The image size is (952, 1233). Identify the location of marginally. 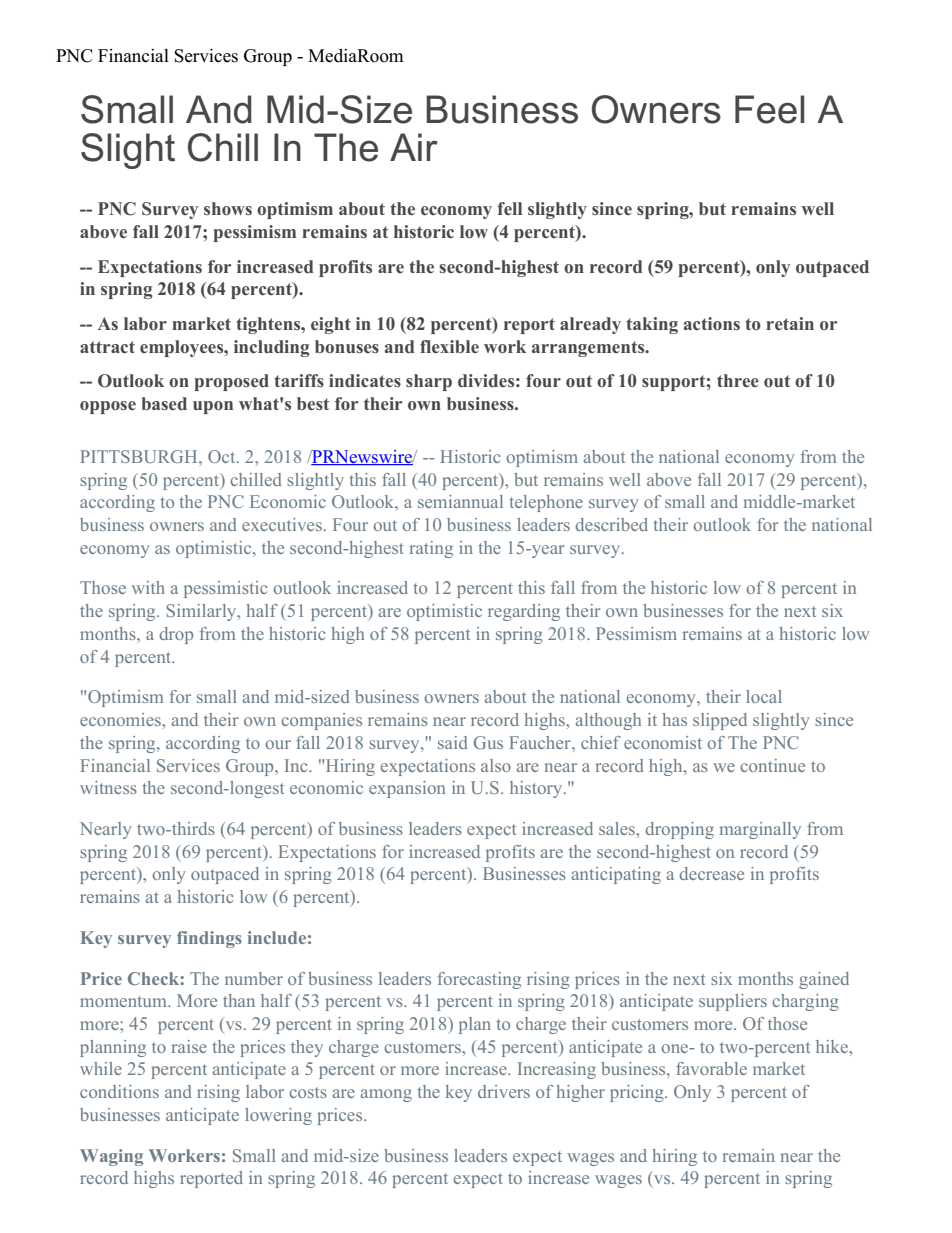
(760, 830).
